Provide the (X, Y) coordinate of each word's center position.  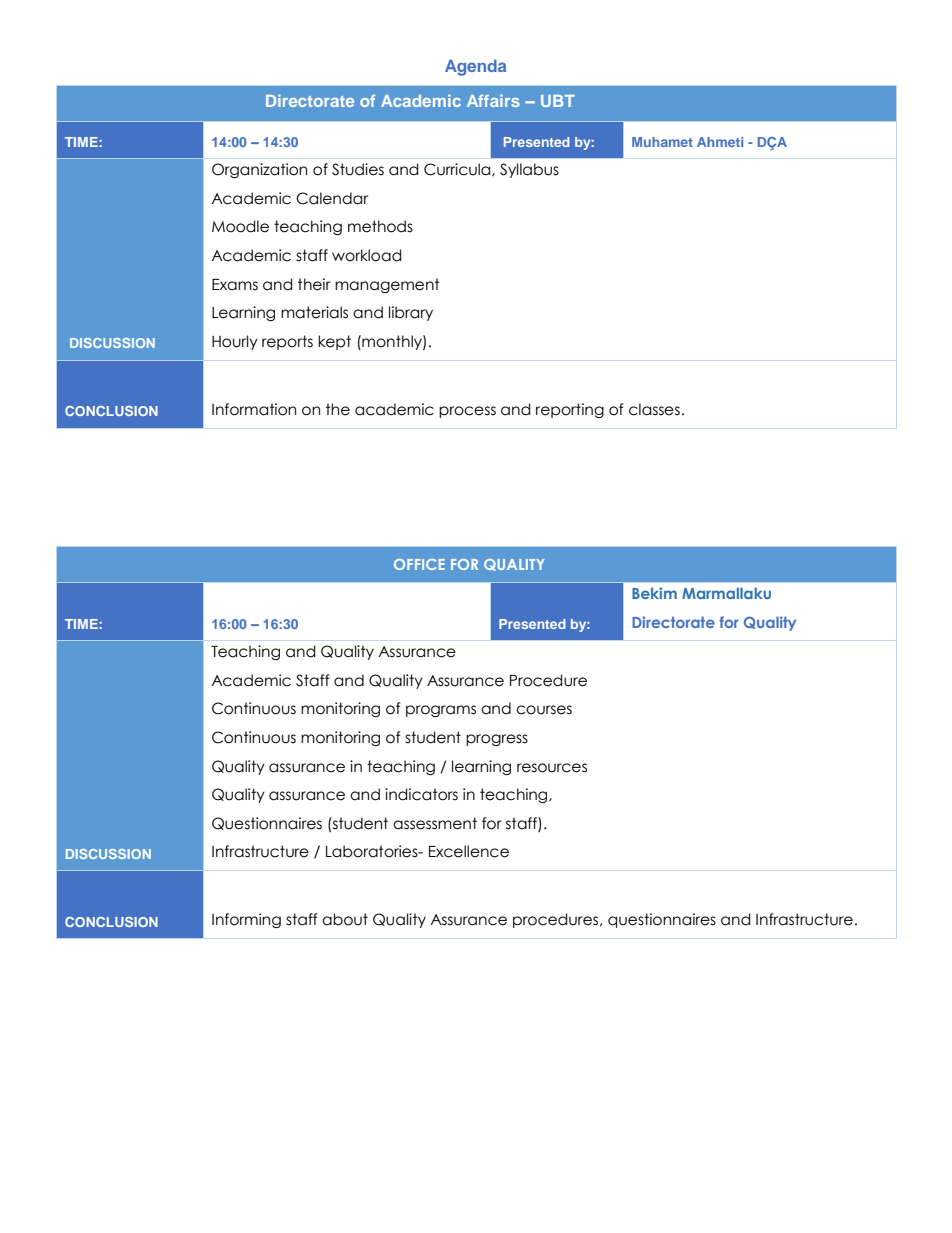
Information (254, 409)
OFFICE (419, 564)
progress (497, 740)
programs (441, 711)
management (387, 285)
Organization (259, 170)
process (467, 412)
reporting (570, 410)
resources (552, 768)
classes (654, 409)
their (314, 284)
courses (544, 710)
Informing (246, 920)
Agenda (475, 67)
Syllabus (529, 170)
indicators (421, 794)
